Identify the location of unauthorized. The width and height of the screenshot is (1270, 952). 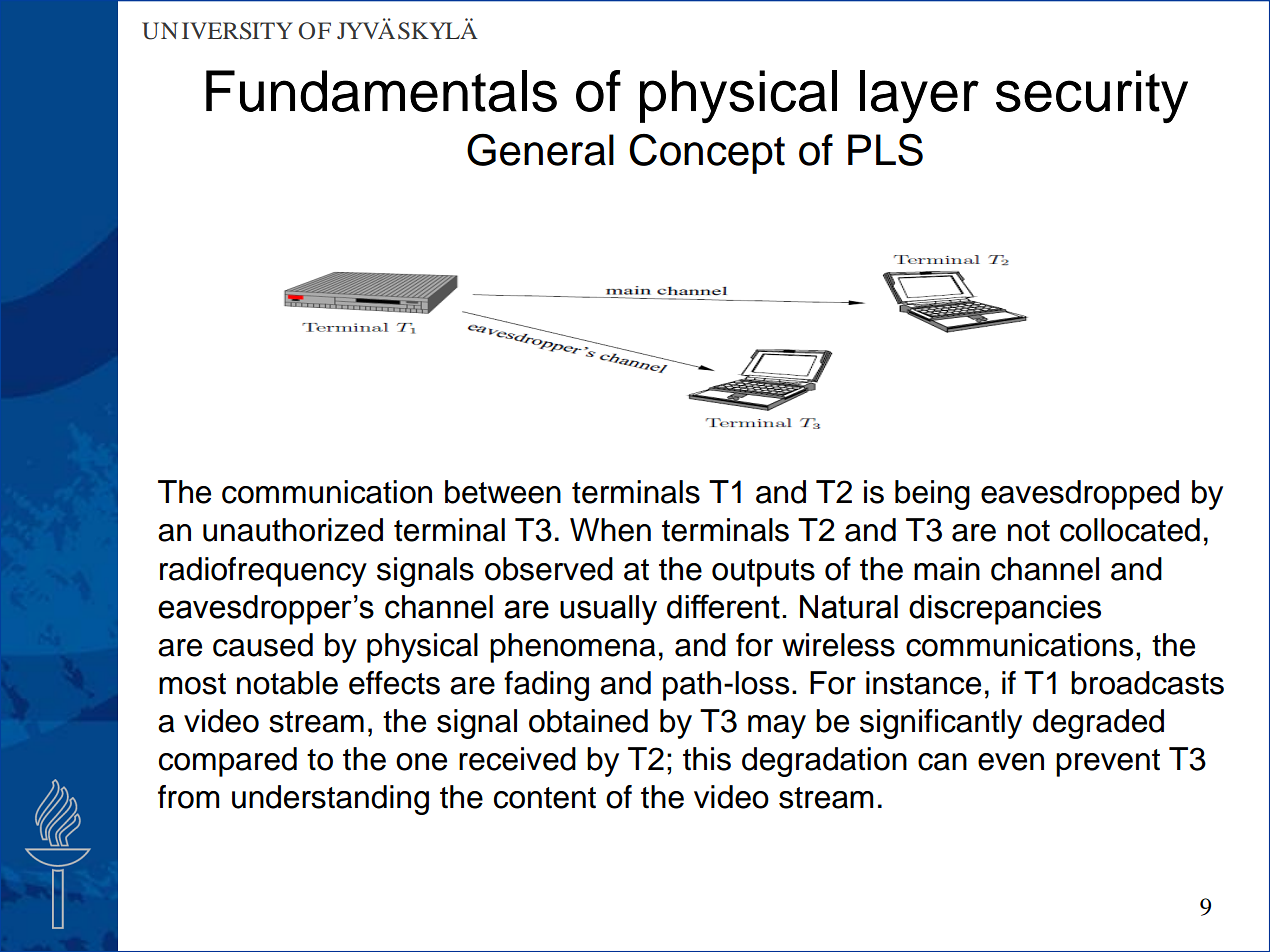
(293, 530).
